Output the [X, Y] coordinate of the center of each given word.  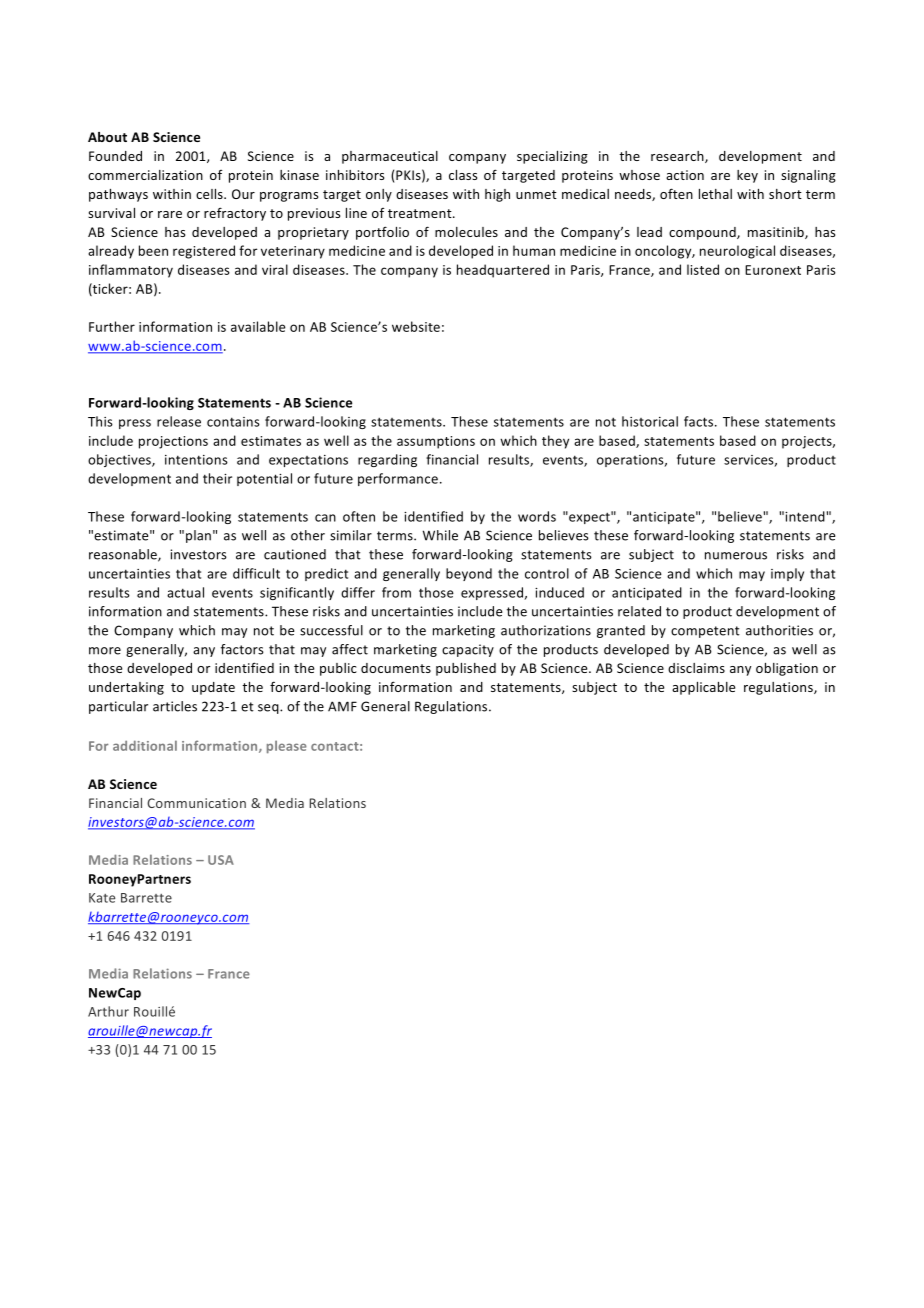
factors [242, 649]
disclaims [696, 668]
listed [703, 269]
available [258, 326]
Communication [196, 803]
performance [398, 479]
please [287, 747]
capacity [468, 650]
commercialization [145, 175]
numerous [736, 556]
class [463, 175]
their [217, 478]
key [747, 176]
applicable [703, 688]
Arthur [108, 1011]
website [416, 326]
